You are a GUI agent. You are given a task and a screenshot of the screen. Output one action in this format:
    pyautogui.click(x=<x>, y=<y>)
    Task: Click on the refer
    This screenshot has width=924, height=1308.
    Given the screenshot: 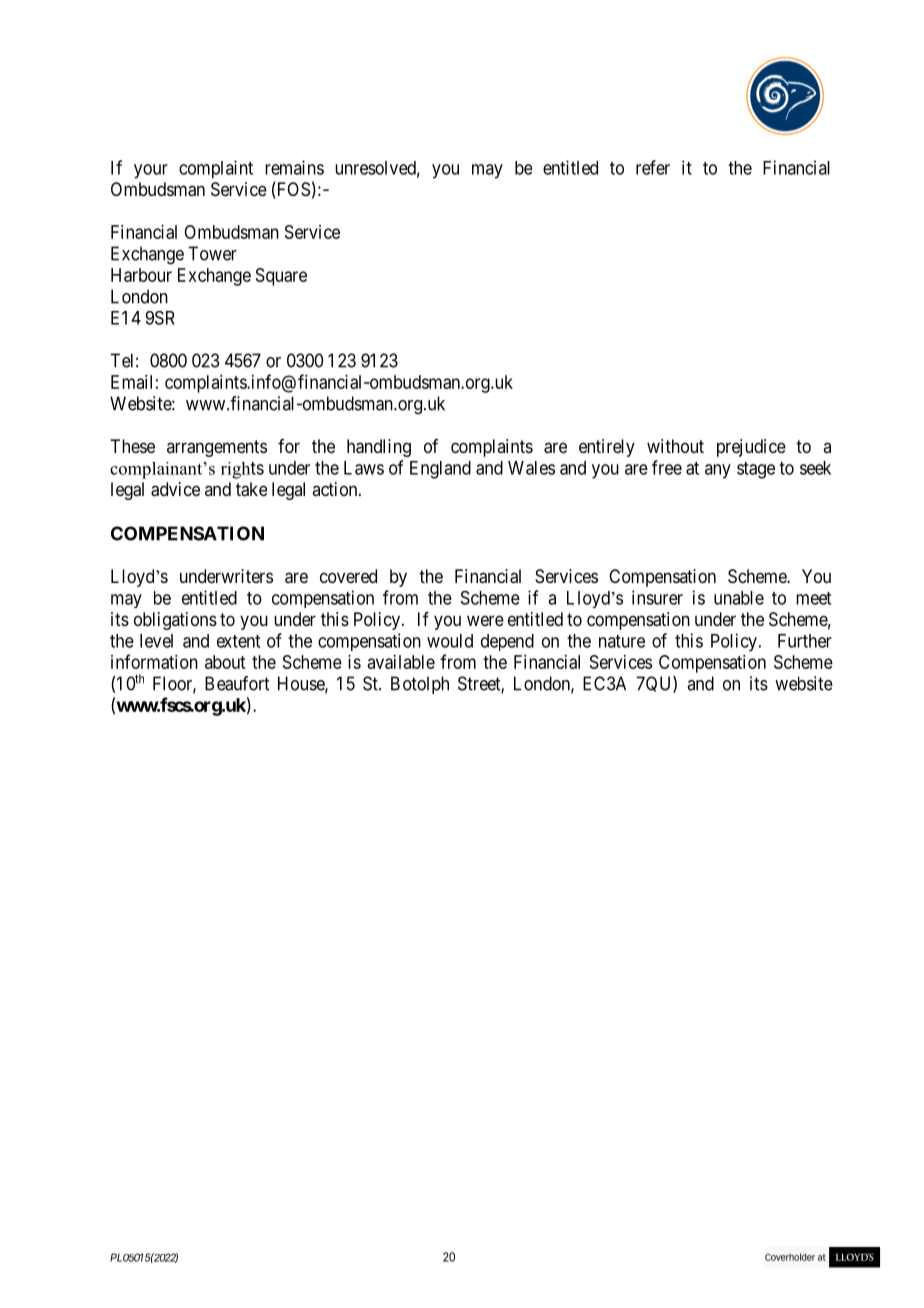 What is the action you would take?
    pyautogui.click(x=653, y=167)
